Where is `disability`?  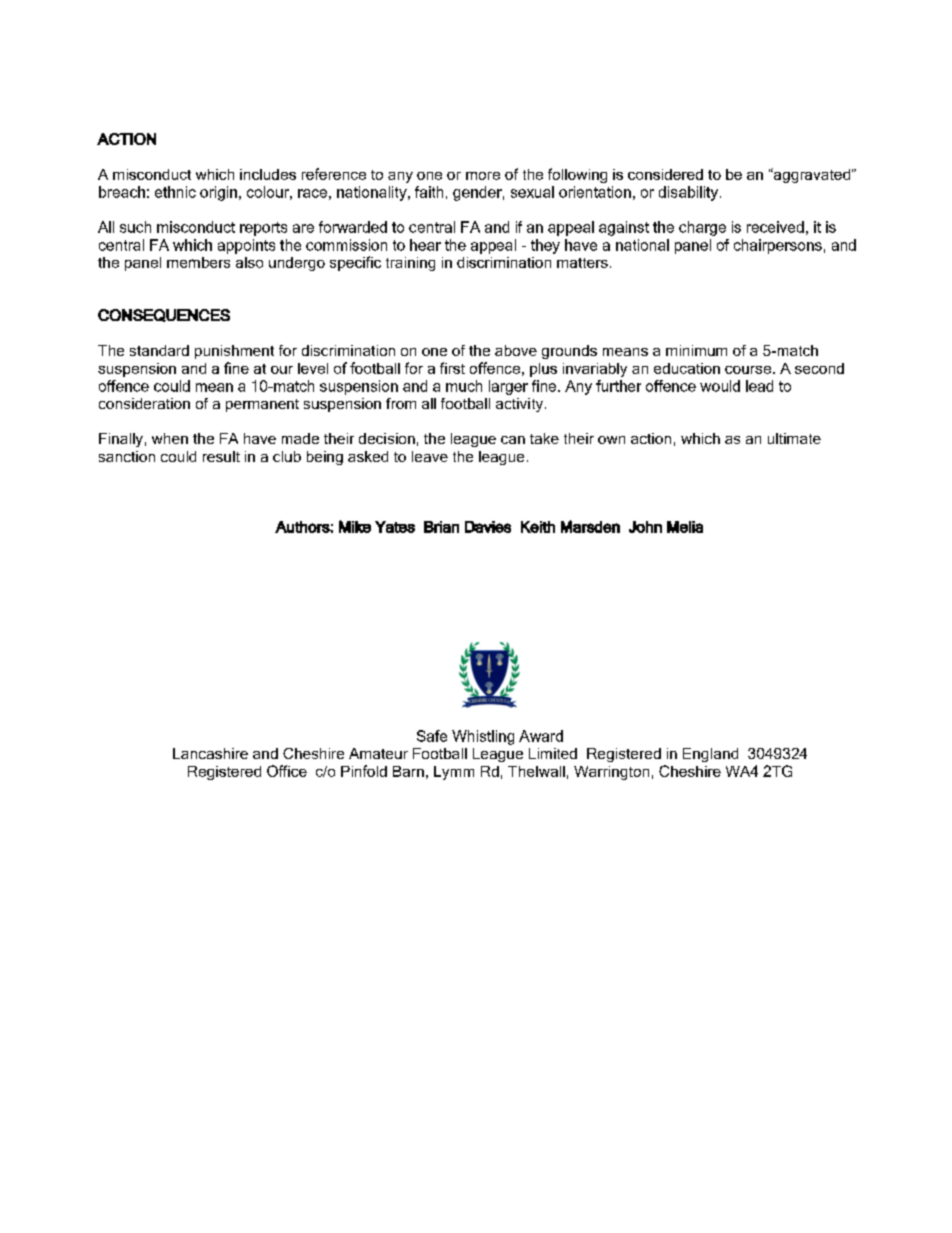 disability is located at coordinates (688, 193).
